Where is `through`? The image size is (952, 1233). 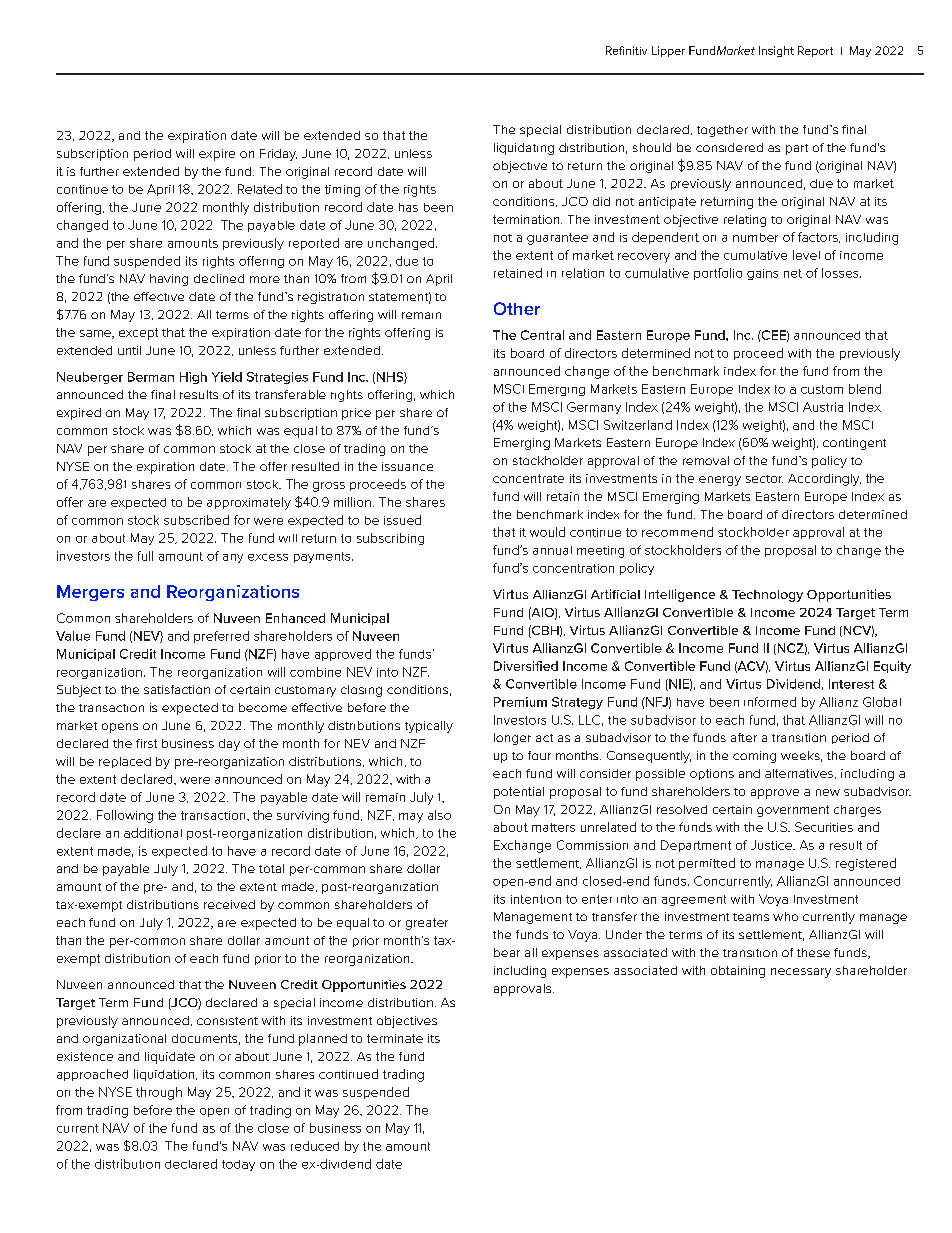 through is located at coordinates (159, 1093).
